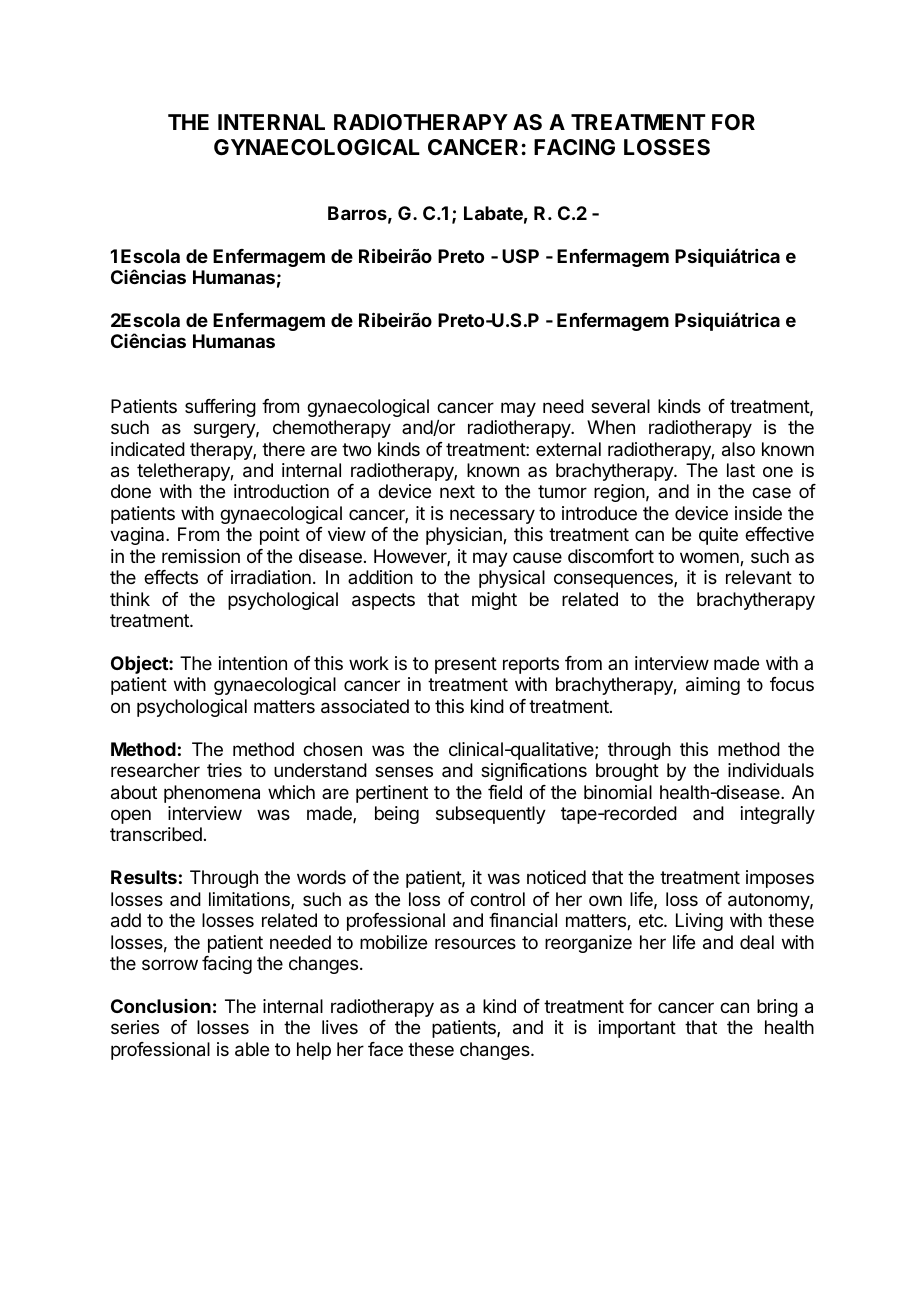  I want to click on also, so click(738, 449).
